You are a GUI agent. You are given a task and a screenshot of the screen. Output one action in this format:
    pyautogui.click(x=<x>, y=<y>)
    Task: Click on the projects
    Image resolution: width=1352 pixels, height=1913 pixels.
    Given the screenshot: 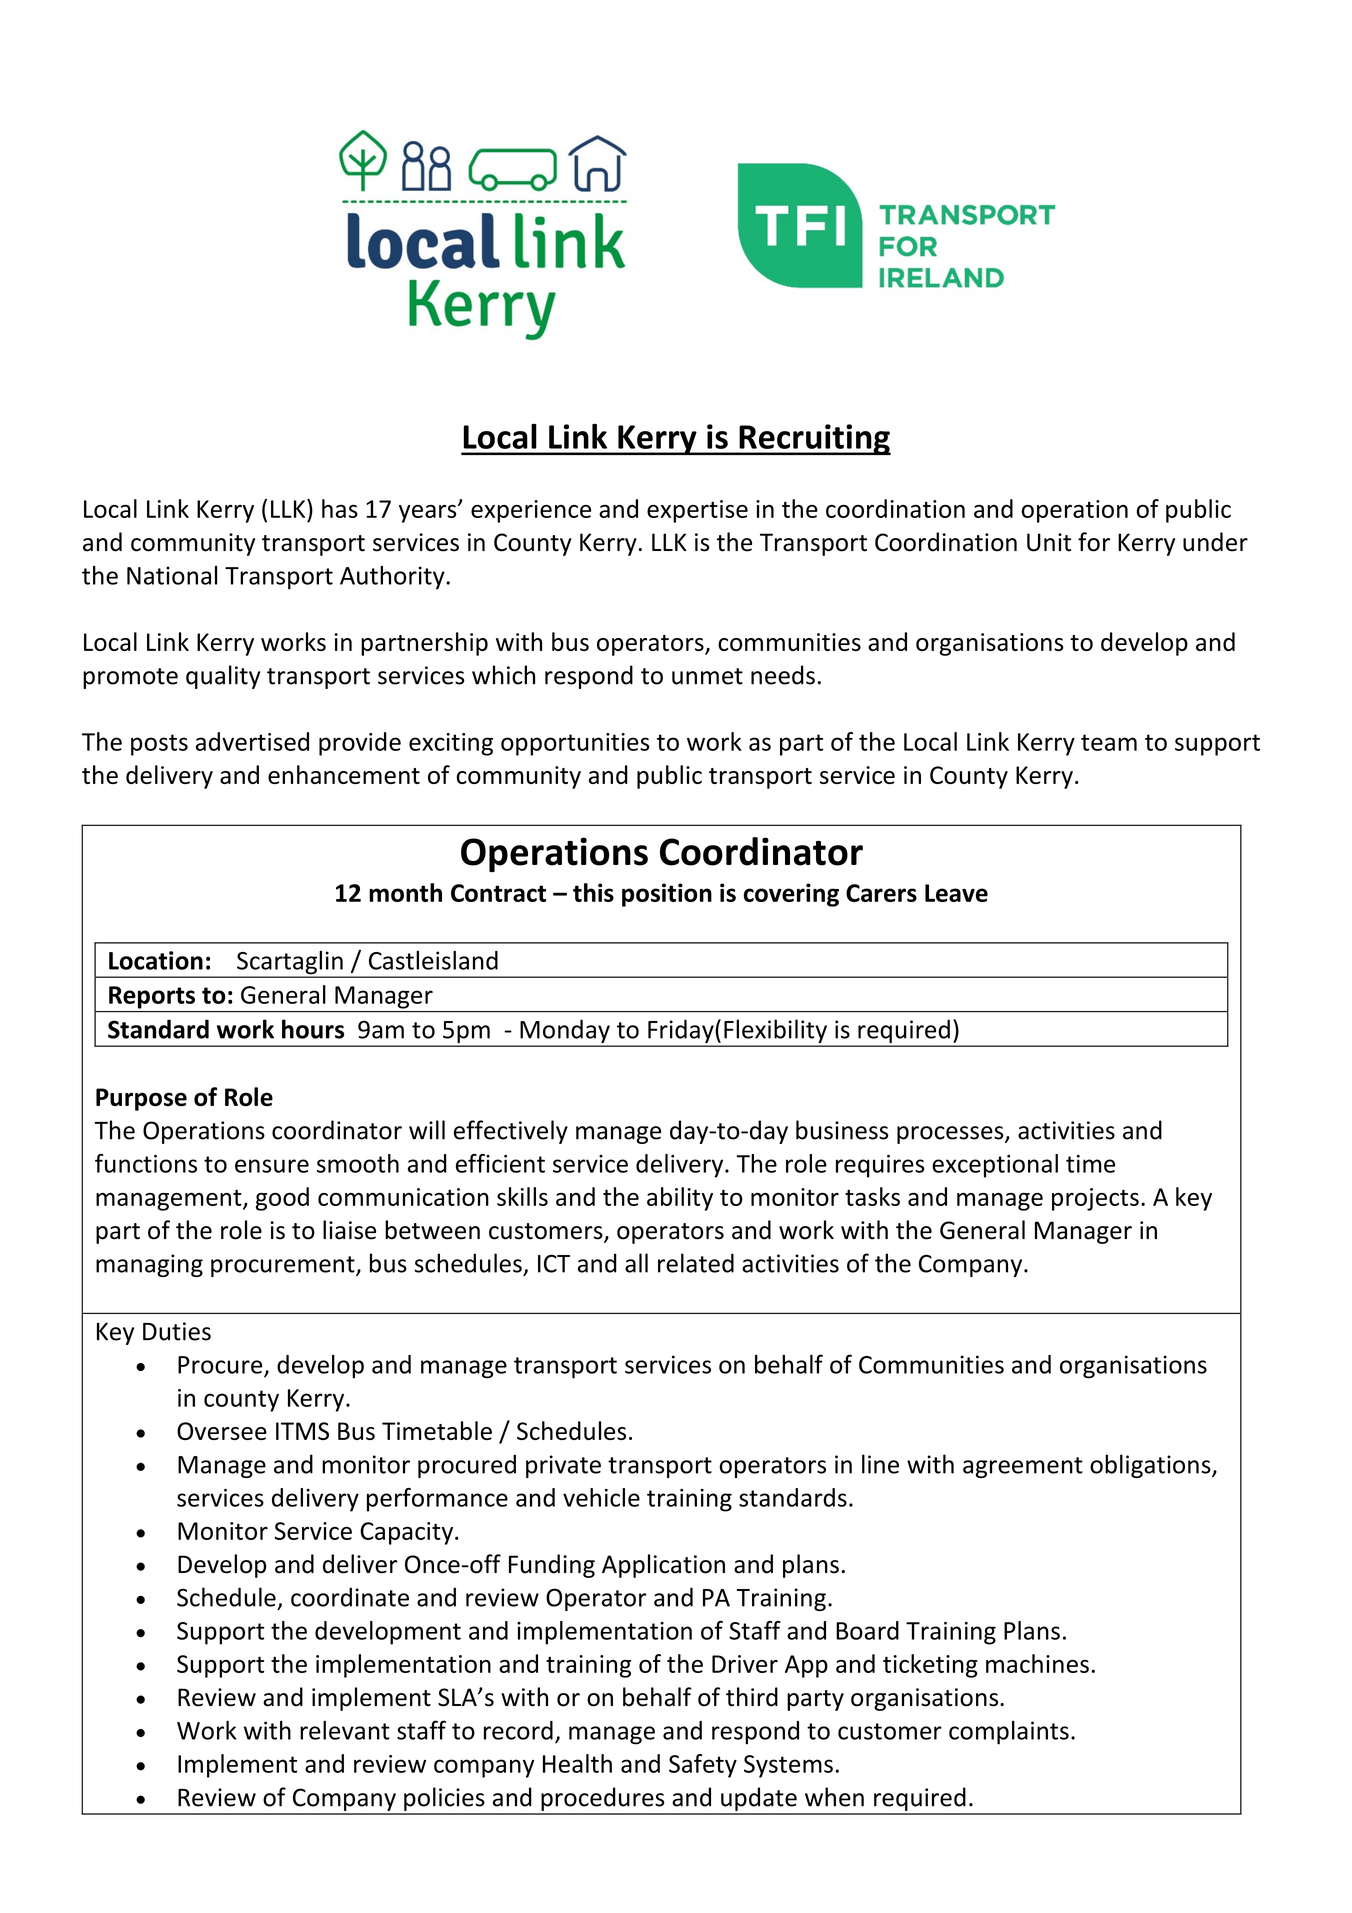 What is the action you would take?
    pyautogui.click(x=1095, y=1199)
